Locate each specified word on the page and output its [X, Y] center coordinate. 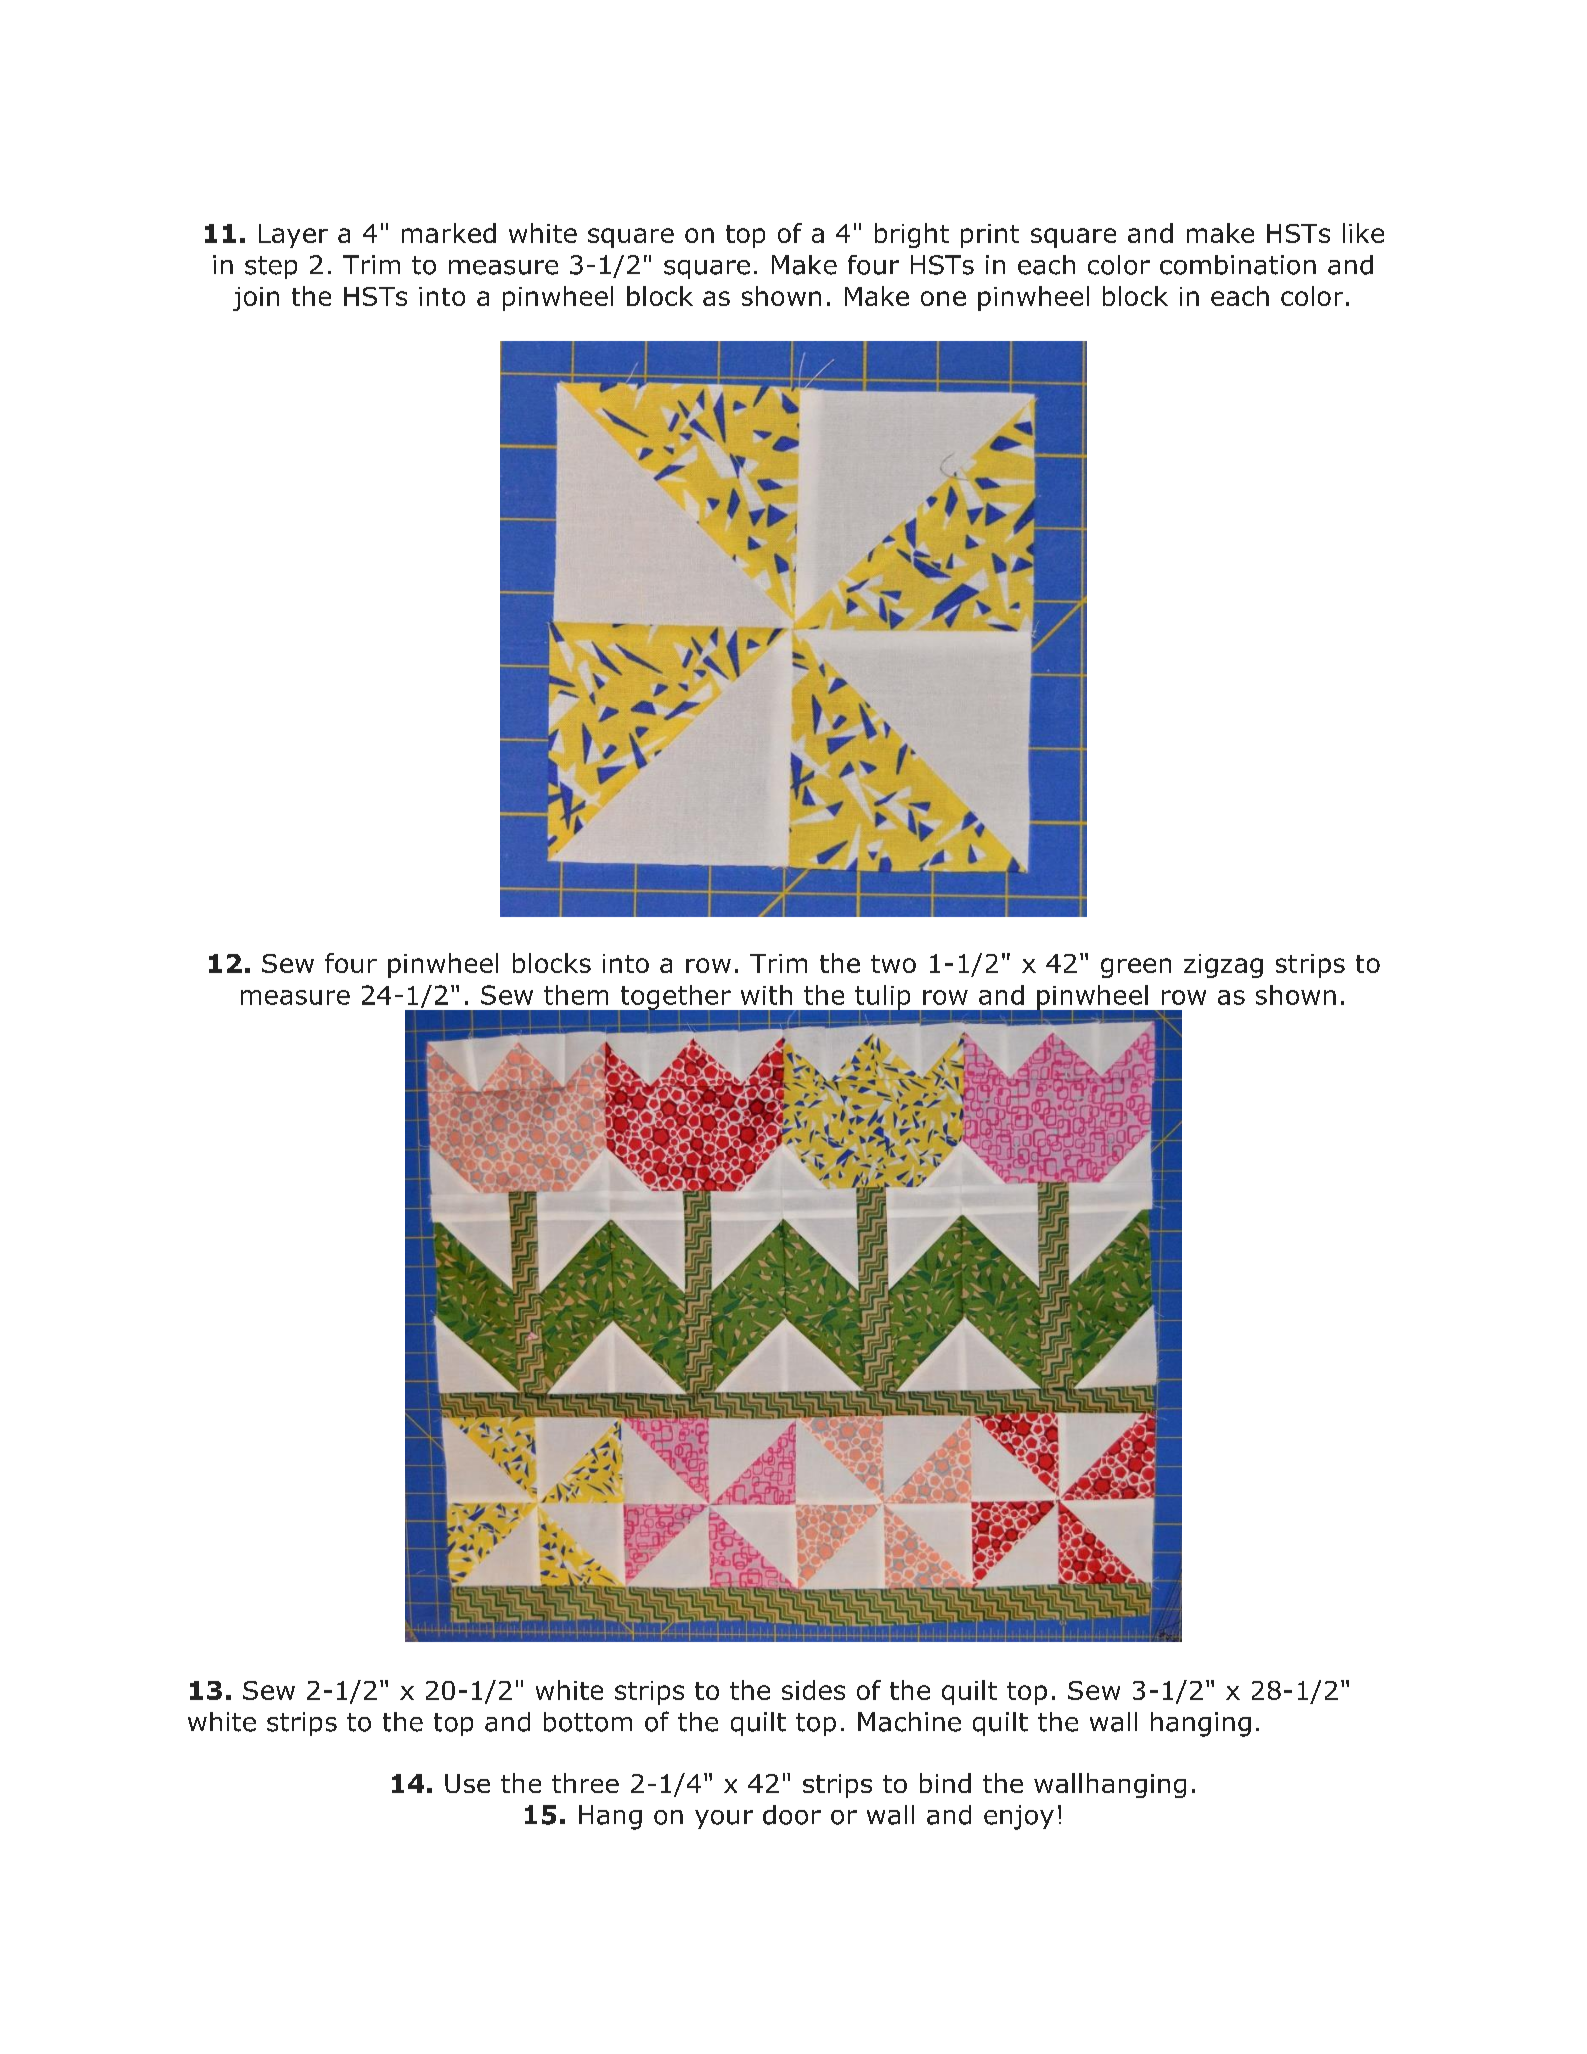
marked [449, 233]
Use [467, 1783]
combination [1238, 265]
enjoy [1019, 1817]
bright [912, 235]
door [792, 1815]
